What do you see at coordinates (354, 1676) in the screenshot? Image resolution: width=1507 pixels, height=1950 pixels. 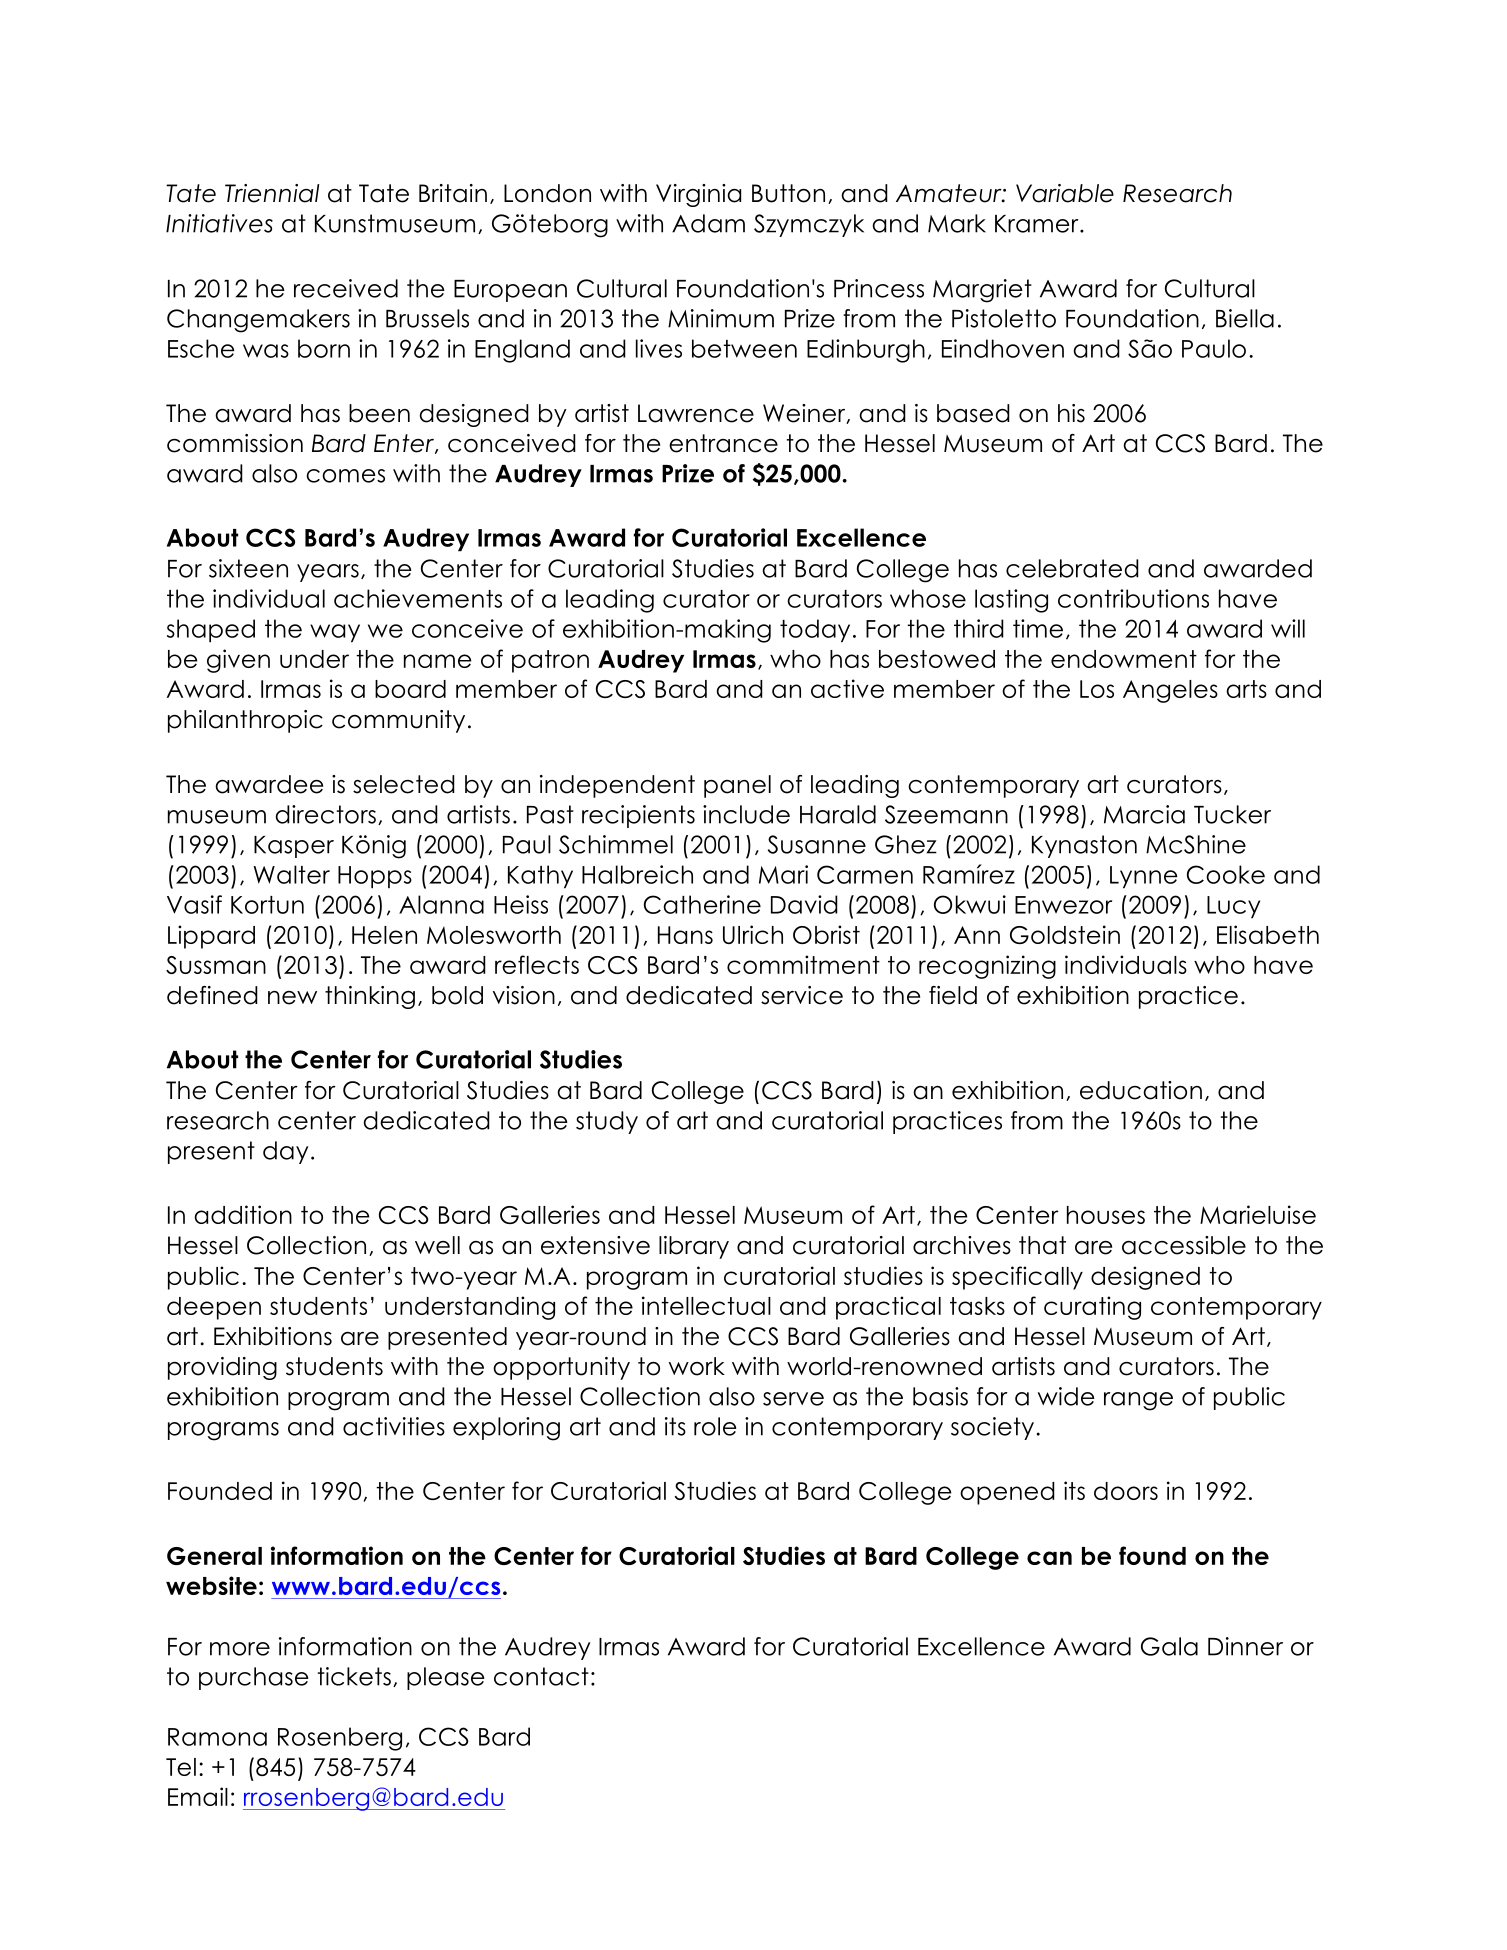 I see `tickets` at bounding box center [354, 1676].
